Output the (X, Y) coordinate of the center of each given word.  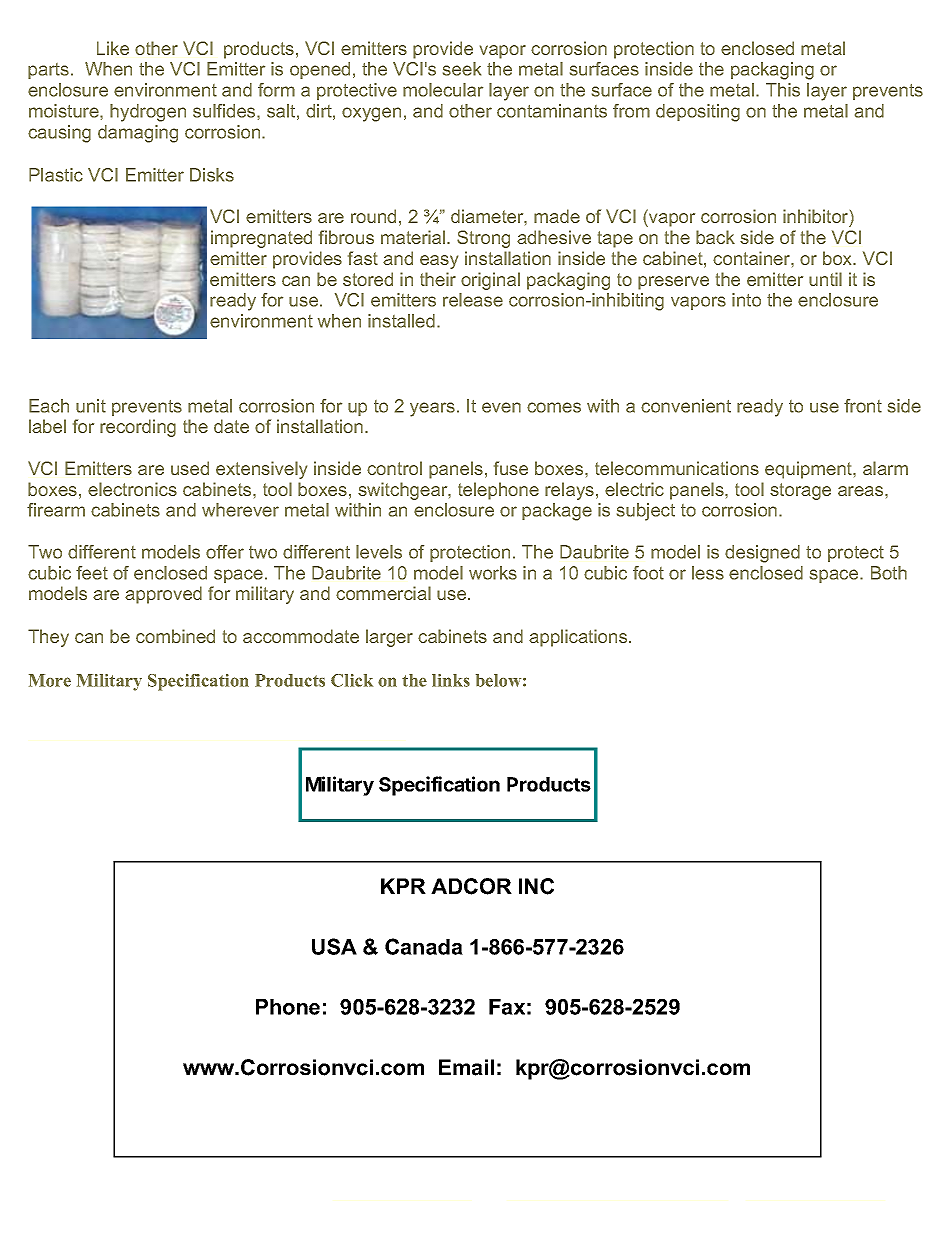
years (432, 409)
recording (138, 428)
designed (762, 554)
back (715, 237)
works (493, 573)
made (557, 216)
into (746, 300)
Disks (212, 175)
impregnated (261, 239)
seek (462, 69)
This (783, 90)
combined (175, 636)
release (473, 300)
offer (225, 552)
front (863, 406)
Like (113, 48)
